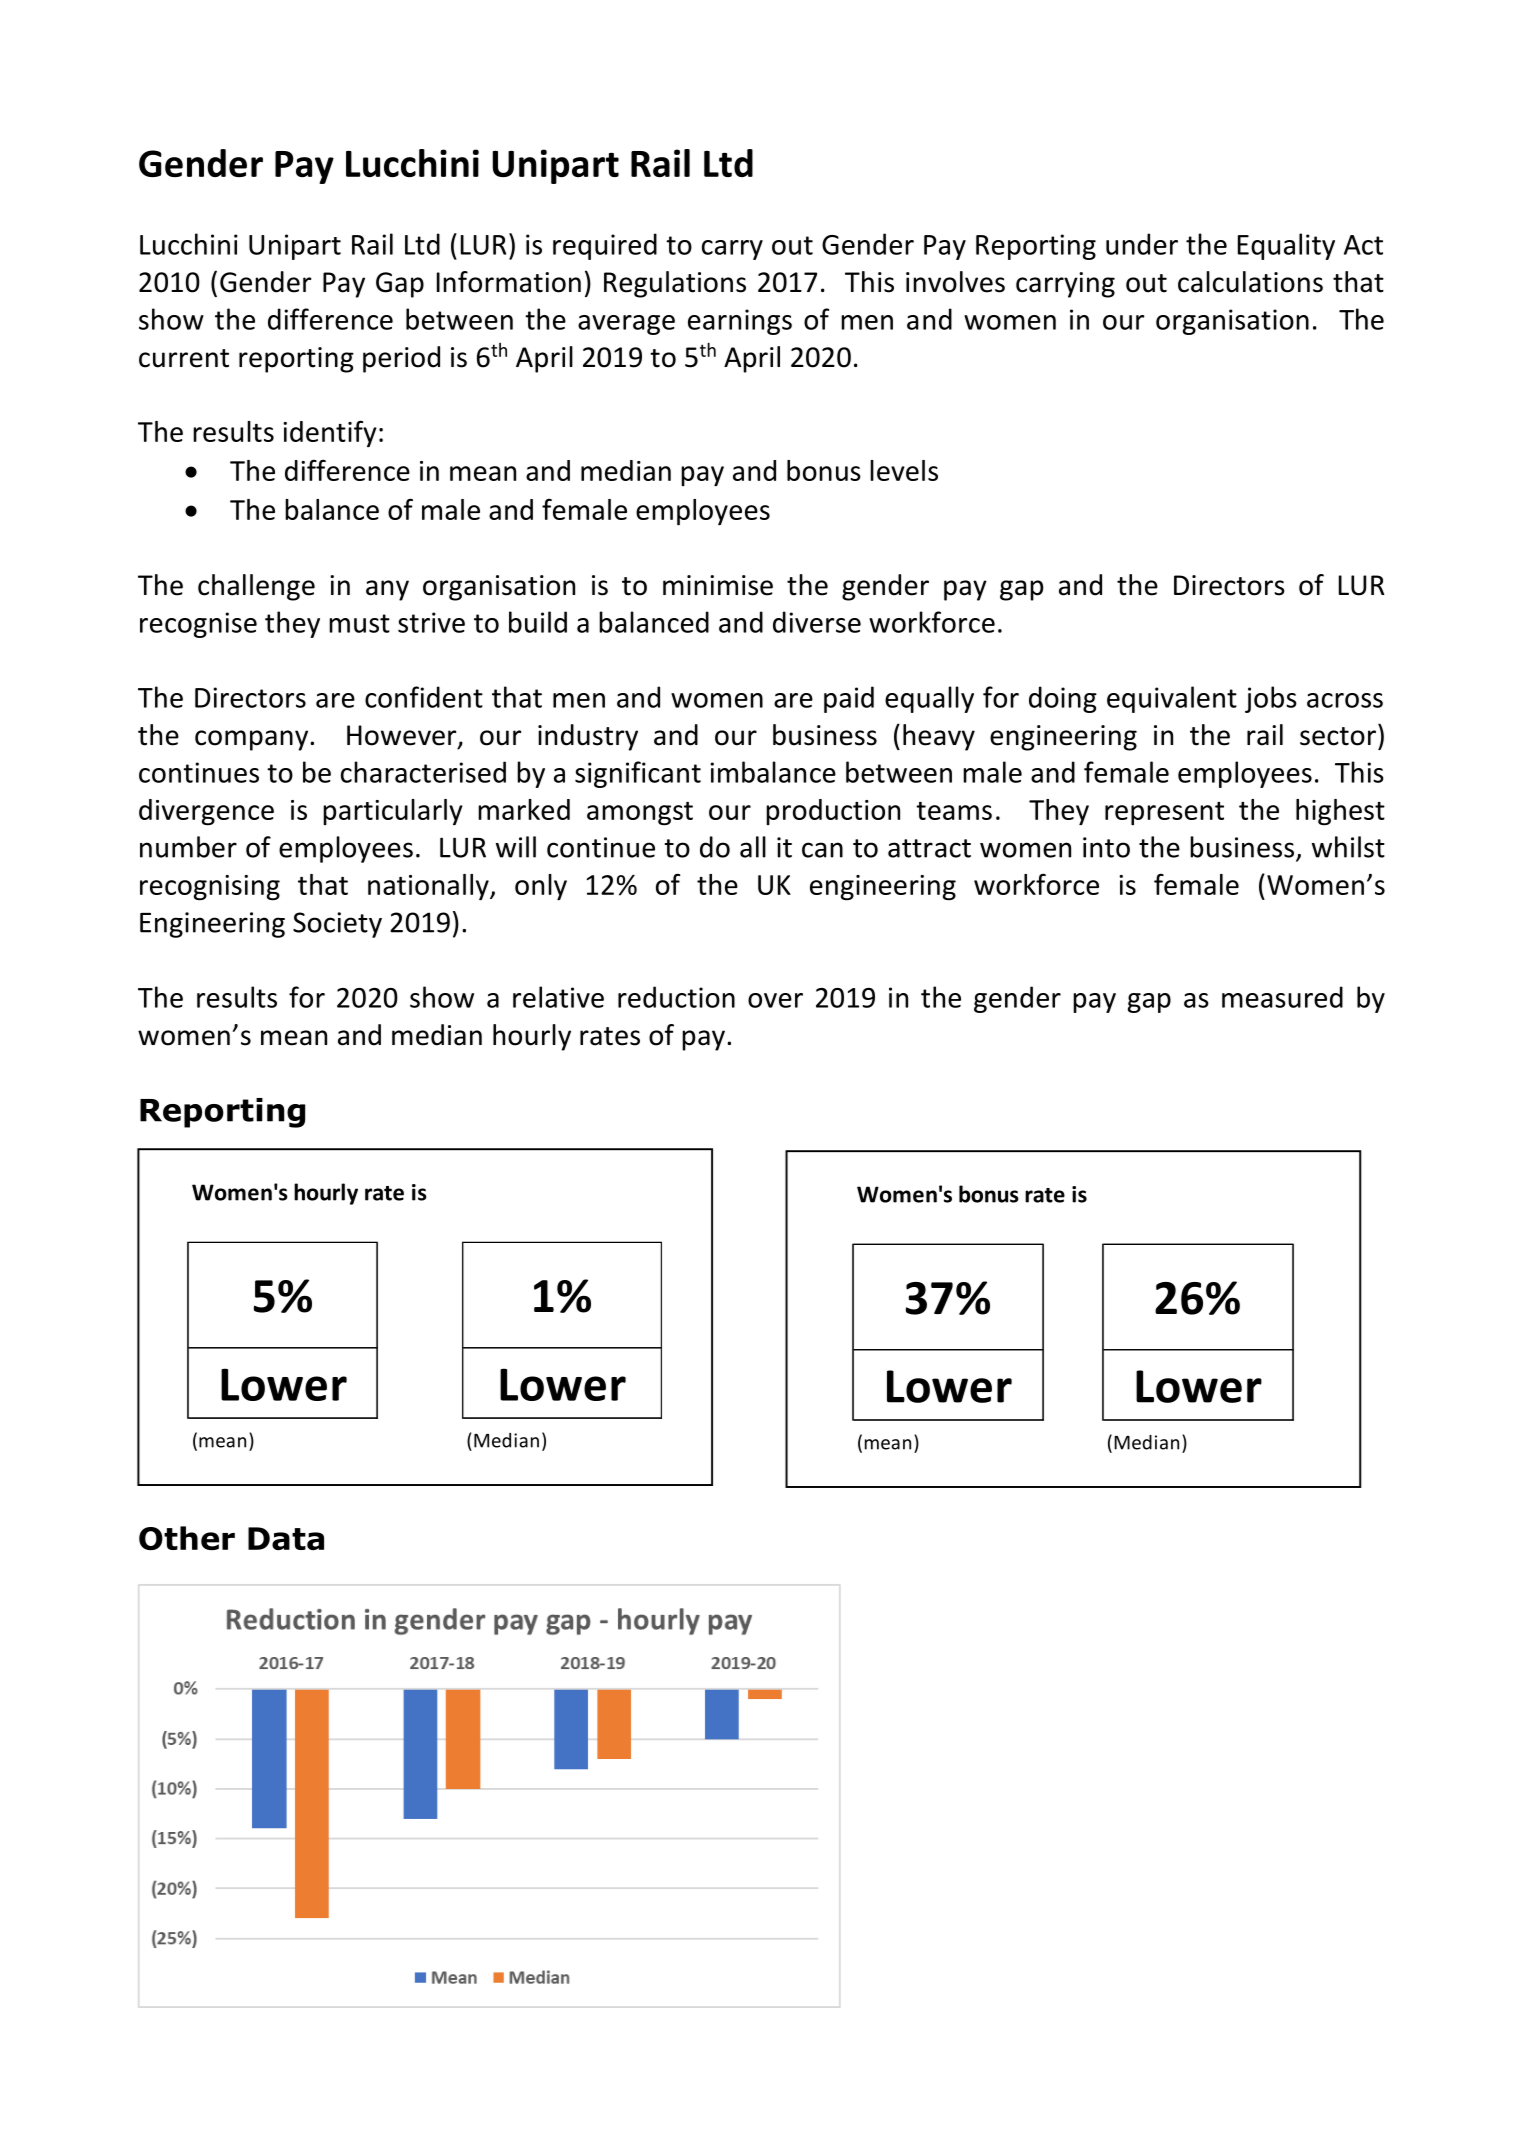 The height and width of the screenshot is (2154, 1523). I want to click on period, so click(401, 359).
